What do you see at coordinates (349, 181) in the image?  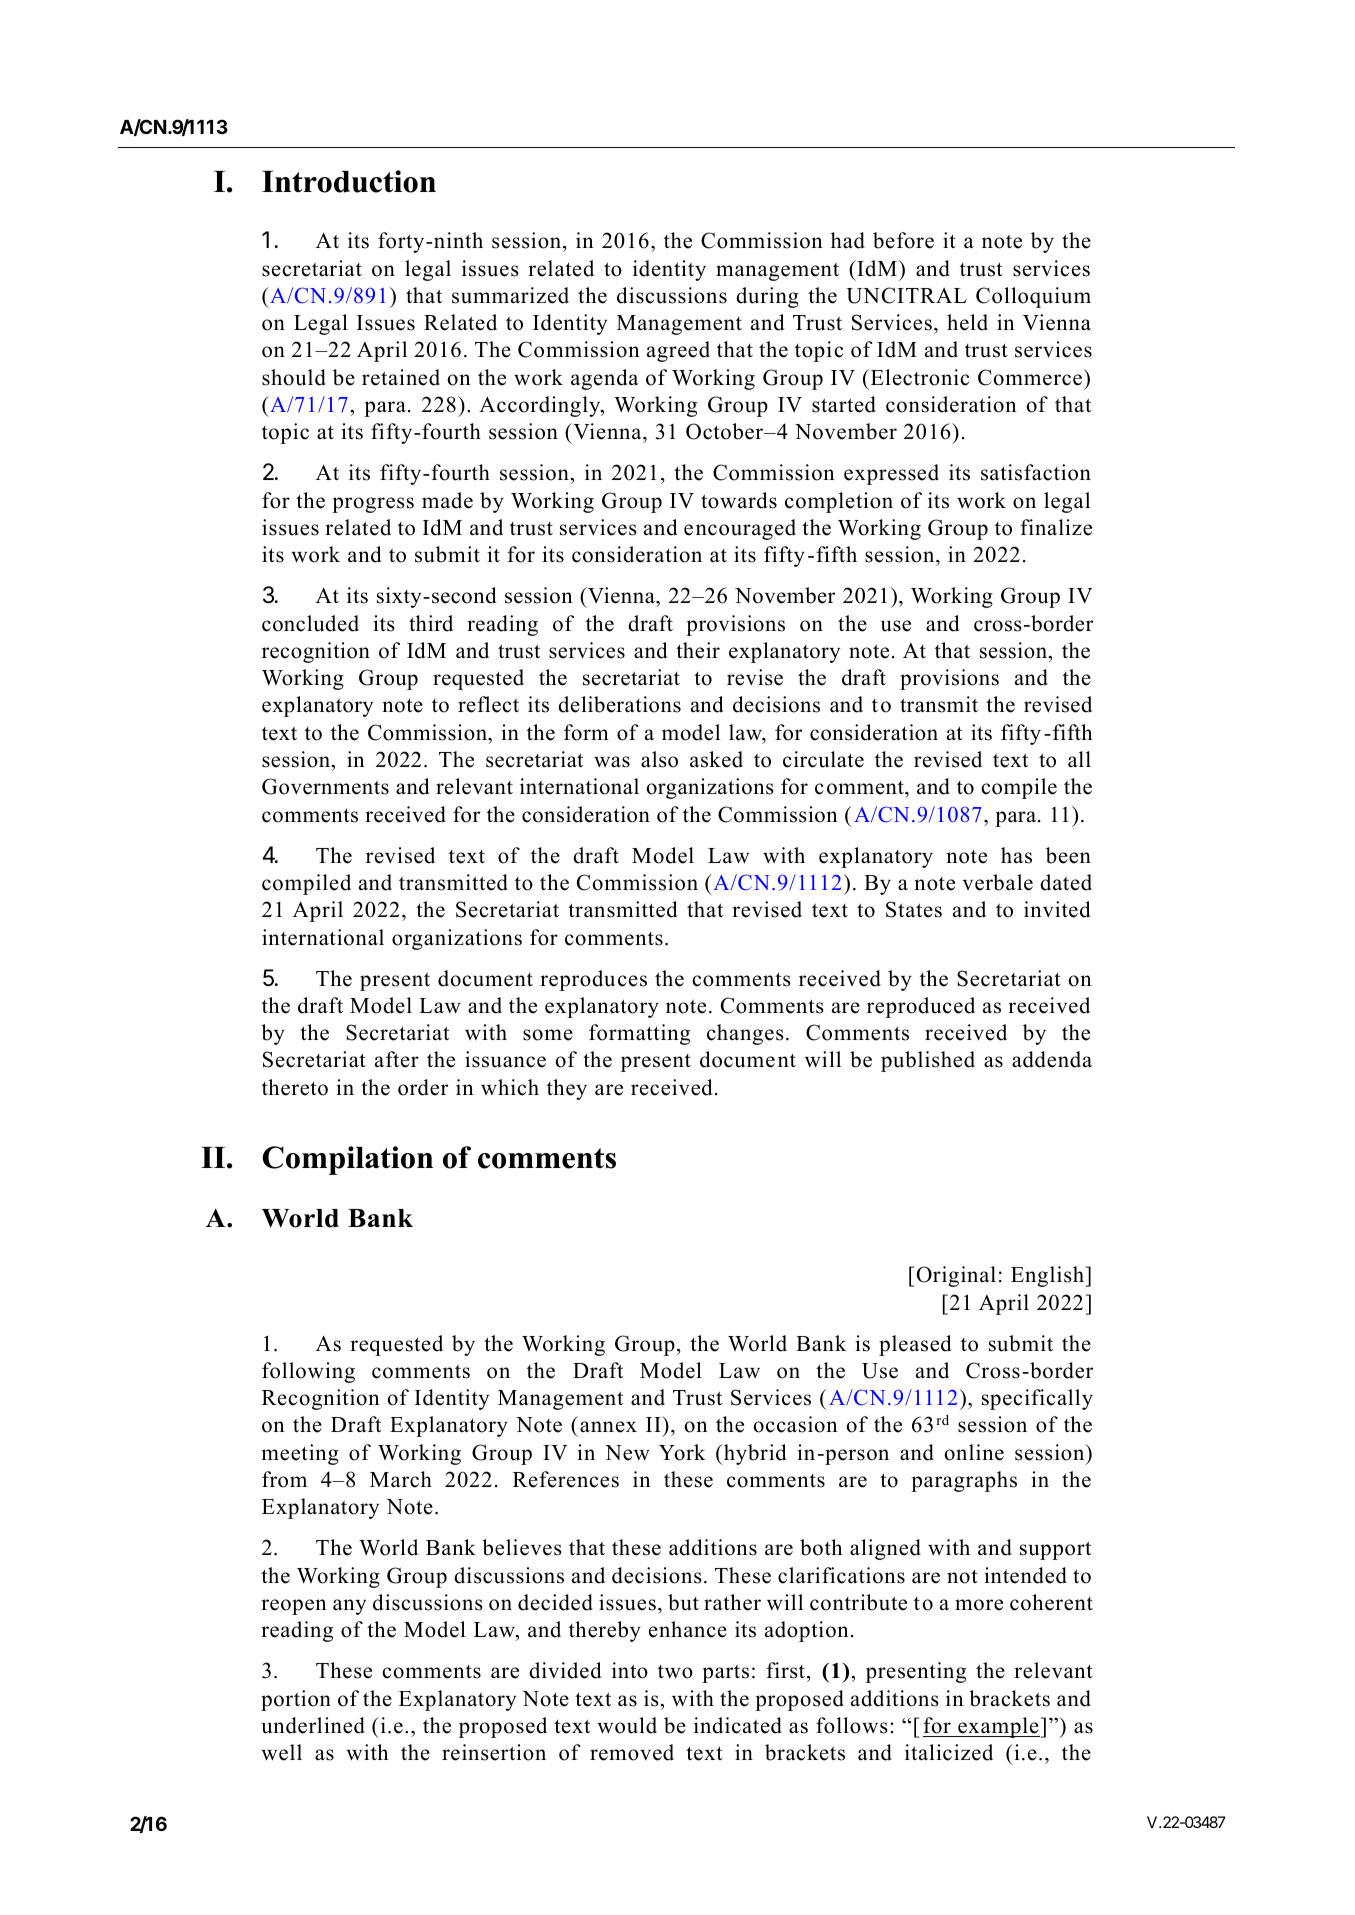 I see `Introduction` at bounding box center [349, 181].
